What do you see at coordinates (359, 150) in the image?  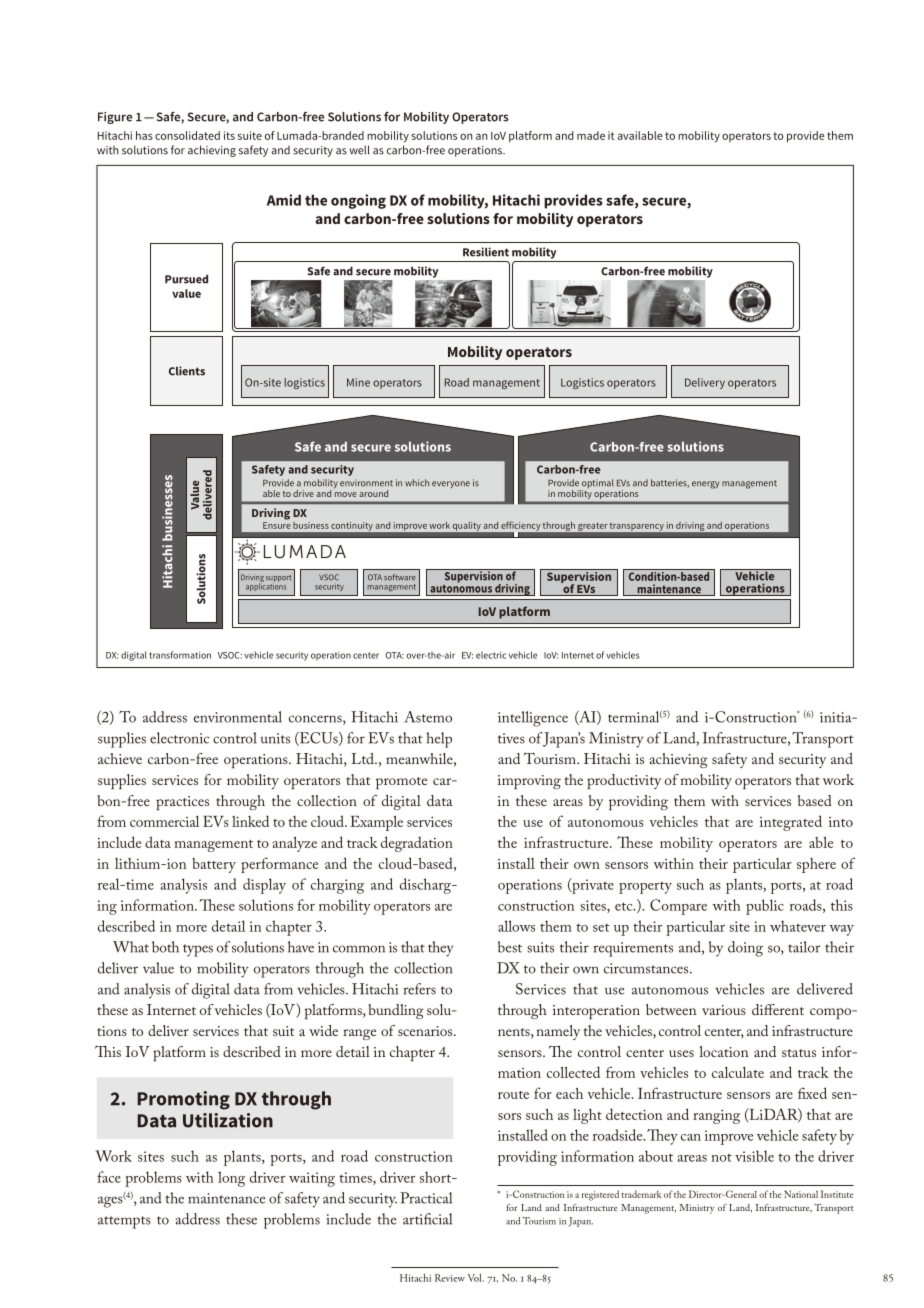 I see `well` at bounding box center [359, 150].
